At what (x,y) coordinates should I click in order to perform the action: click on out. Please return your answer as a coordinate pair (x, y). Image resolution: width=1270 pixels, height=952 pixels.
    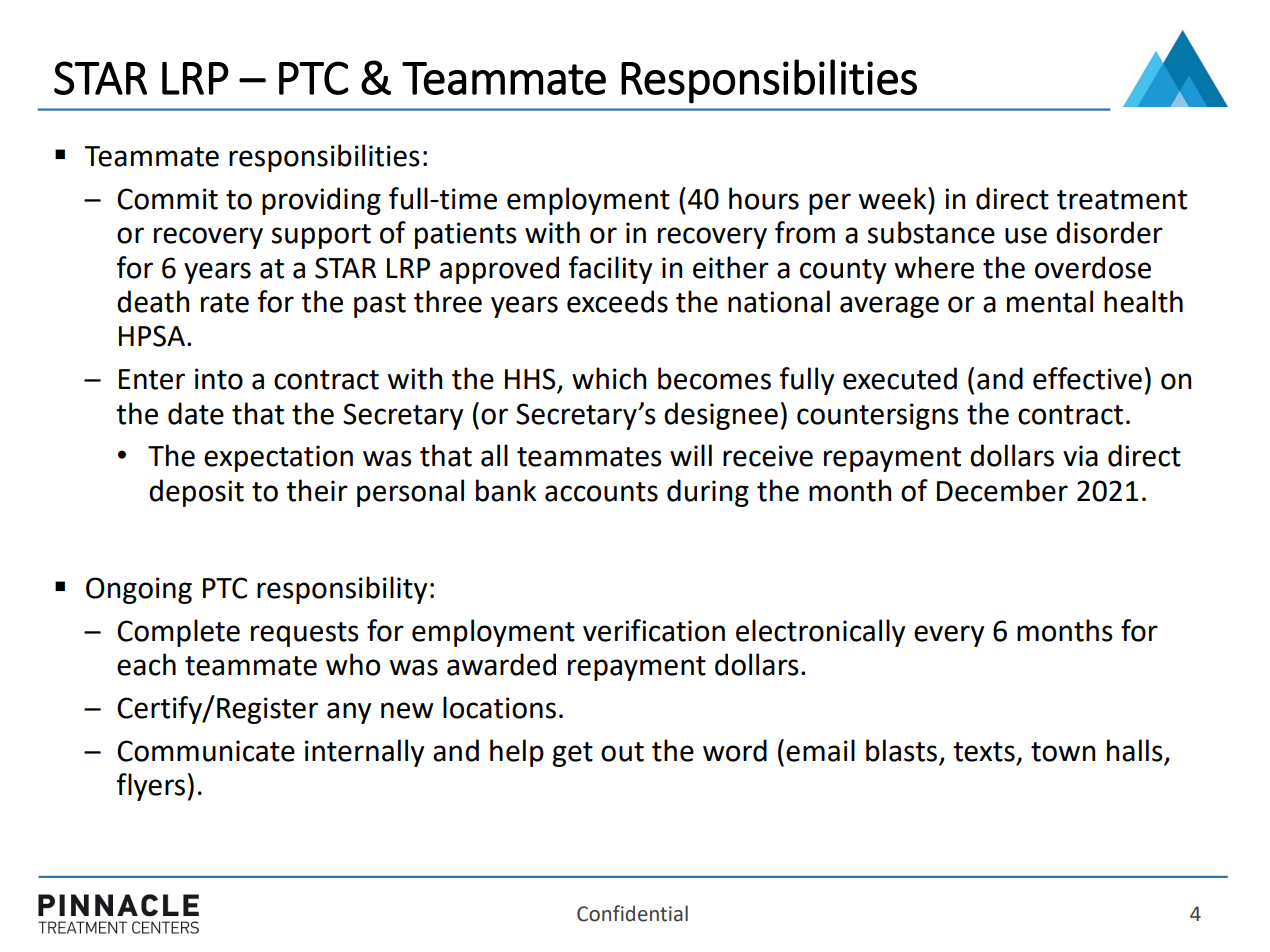
    Looking at the image, I should click on (622, 752).
